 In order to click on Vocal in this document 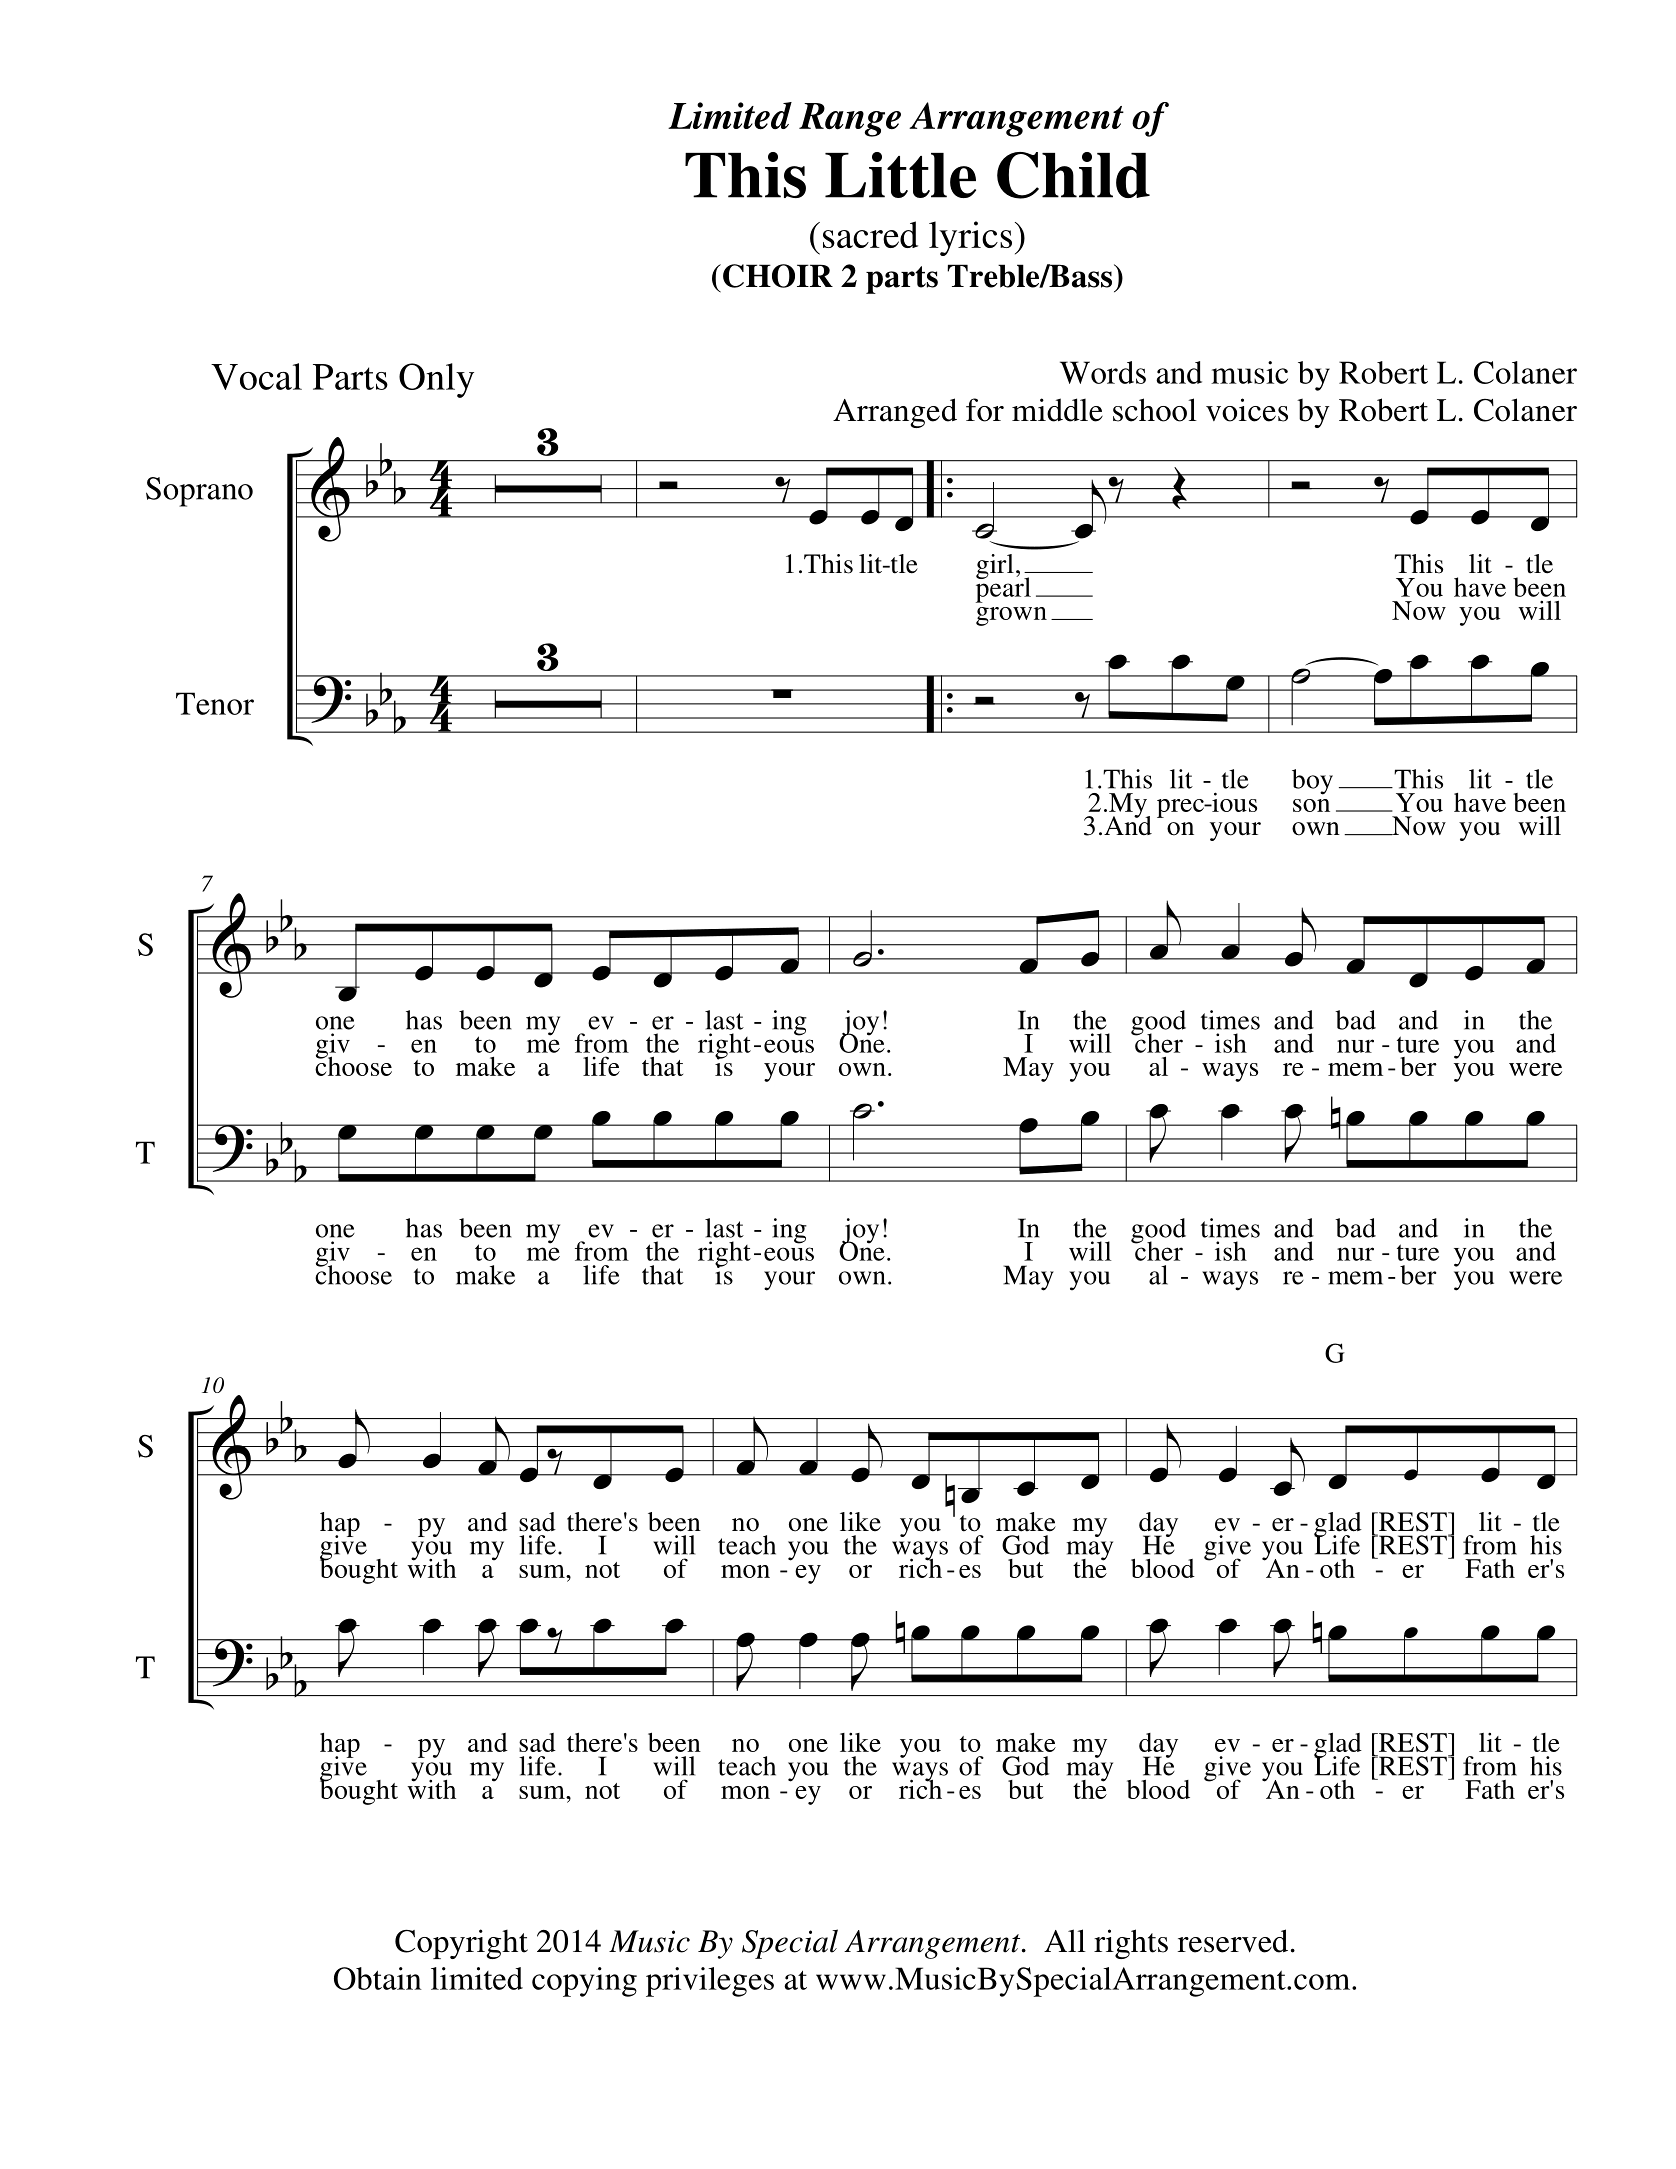, I will do `click(256, 376)`.
